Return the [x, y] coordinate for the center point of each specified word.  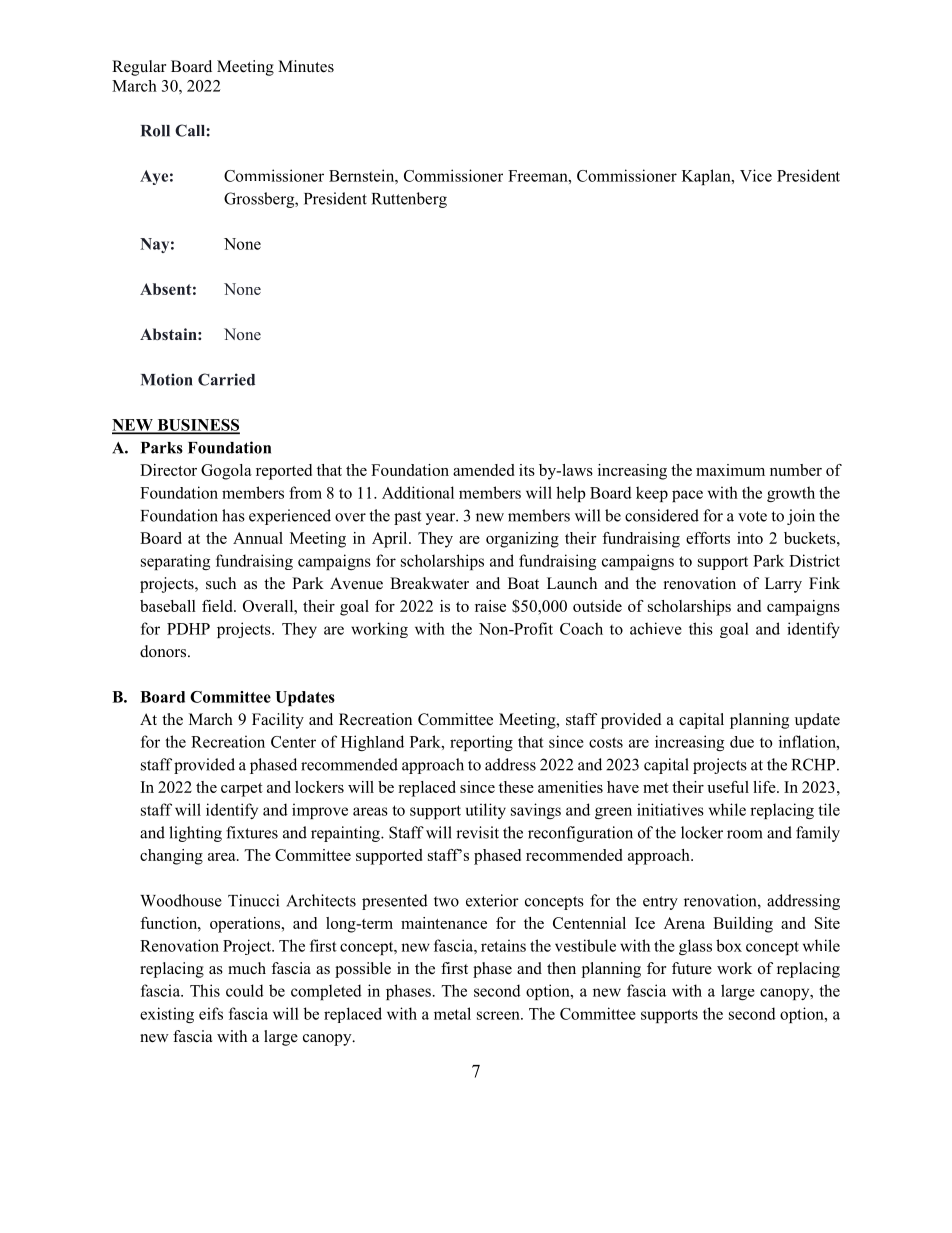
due [742, 742]
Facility [278, 721]
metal [452, 1013]
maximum [730, 470]
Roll [155, 131]
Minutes [306, 66]
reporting [481, 743]
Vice [756, 175]
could [245, 990]
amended [483, 470]
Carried [226, 379]
